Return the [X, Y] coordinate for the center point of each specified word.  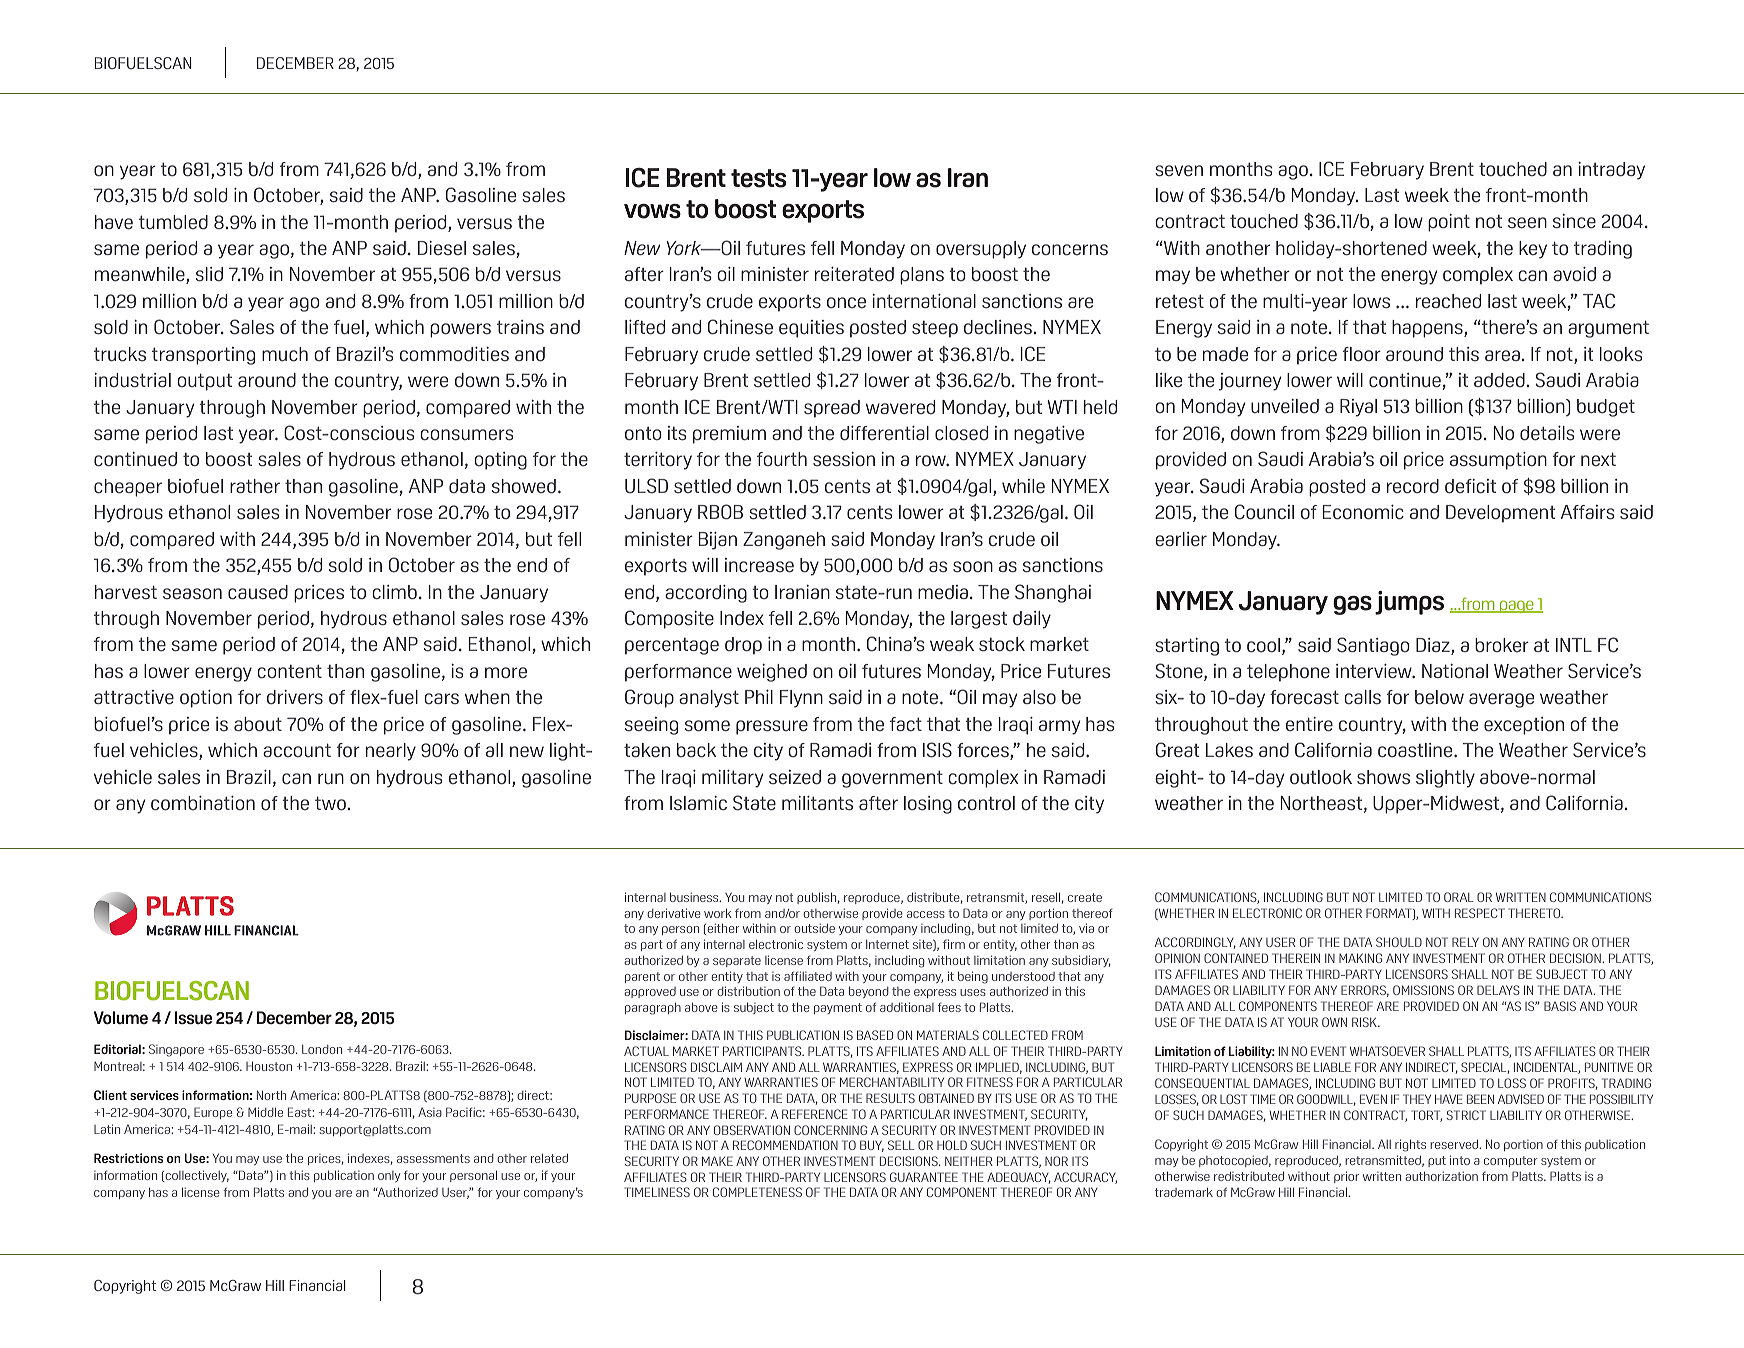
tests [758, 178]
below [1439, 697]
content [289, 671]
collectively [196, 1176]
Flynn [801, 699]
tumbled [173, 222]
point [1449, 223]
